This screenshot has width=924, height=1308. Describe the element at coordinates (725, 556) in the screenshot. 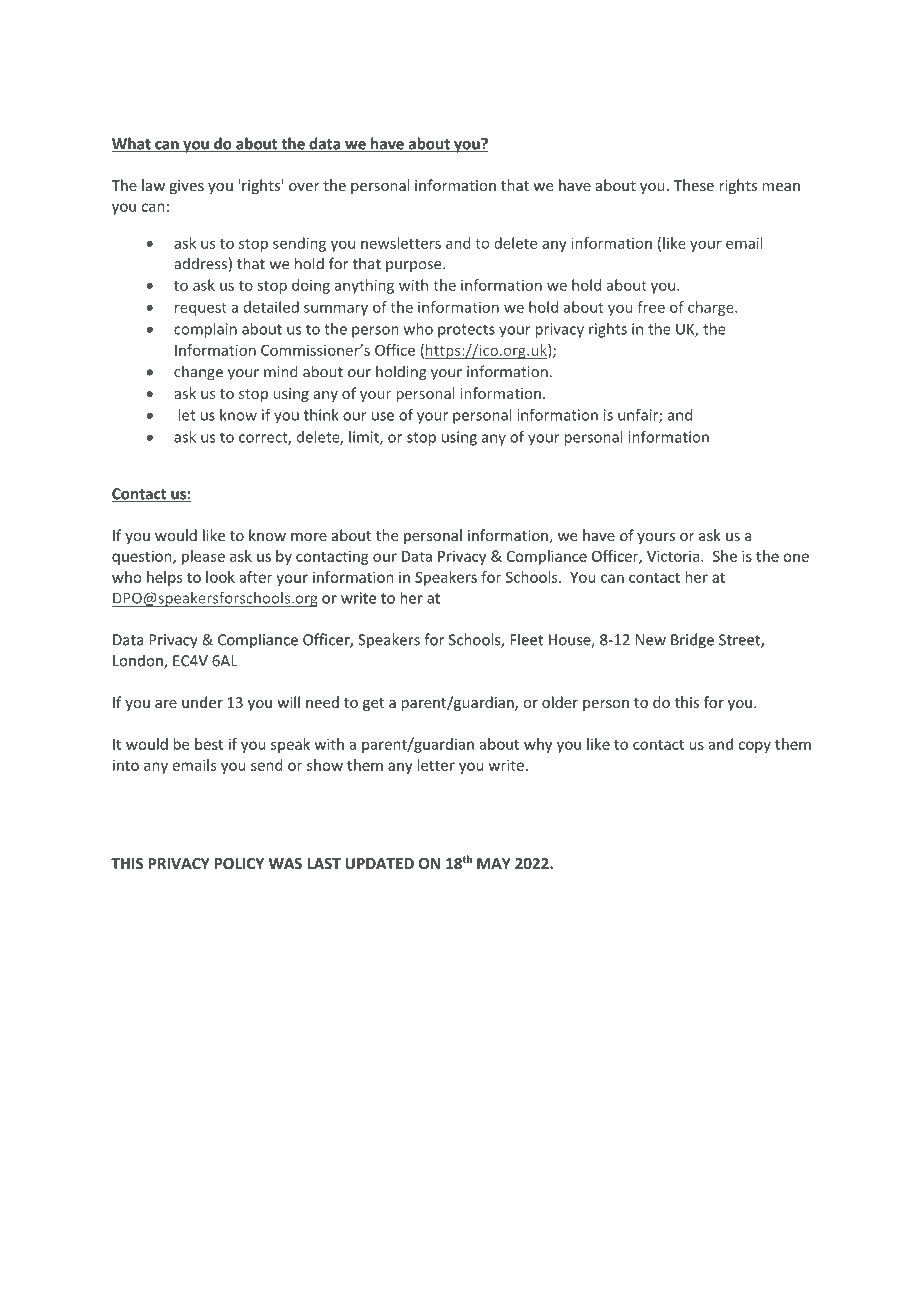

I see `She` at that location.
